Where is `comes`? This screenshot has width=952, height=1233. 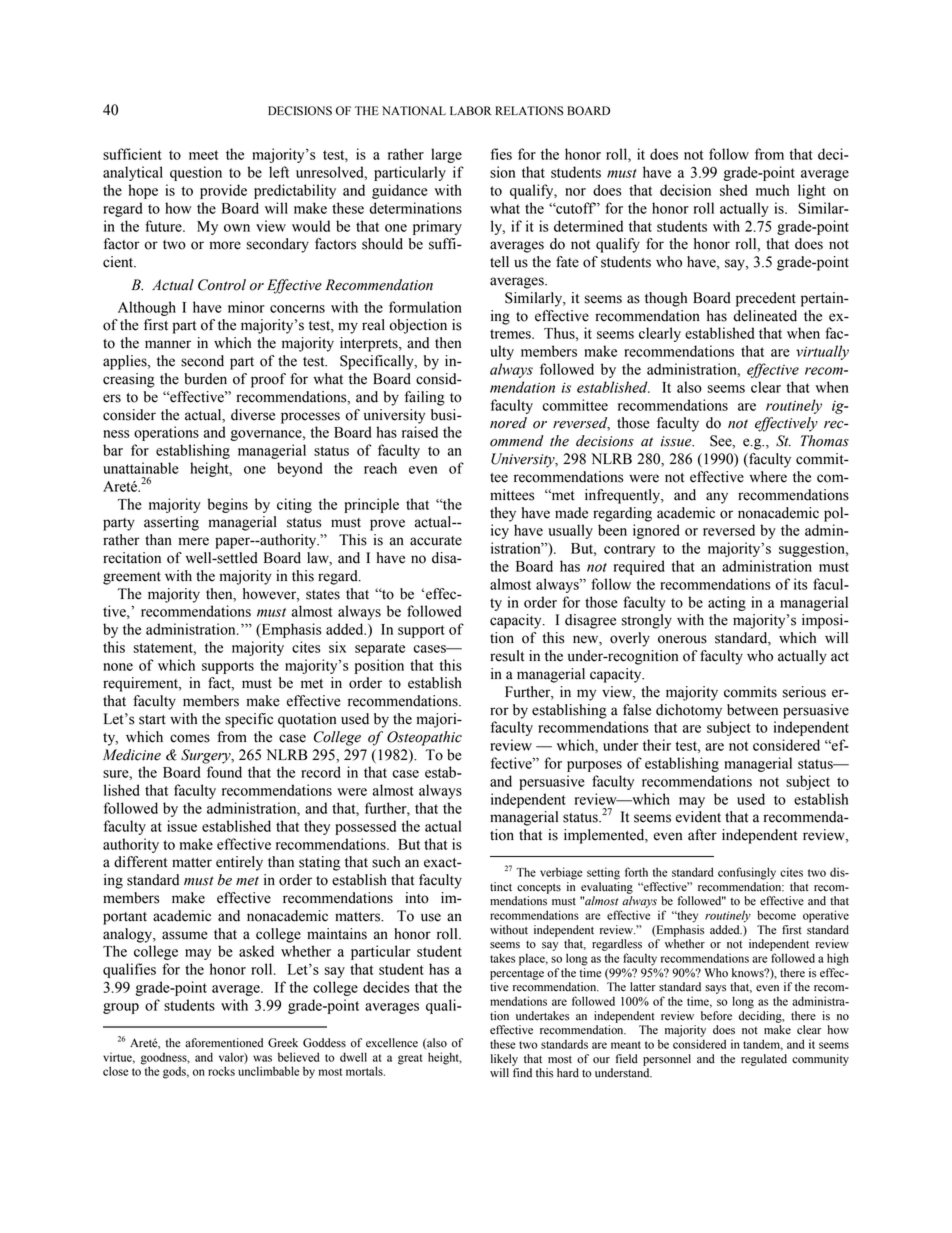
comes is located at coordinates (190, 738).
